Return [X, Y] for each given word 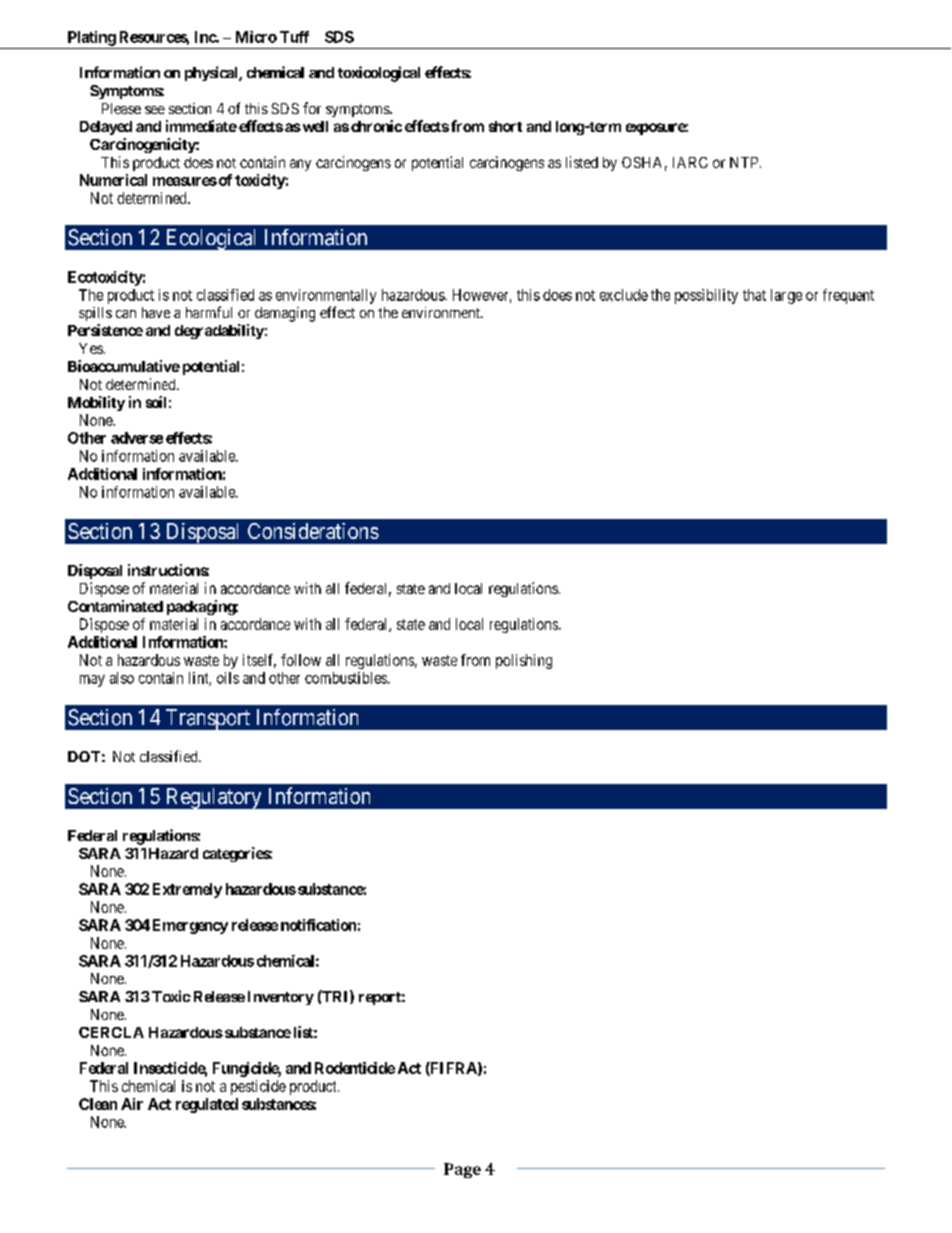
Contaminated [115, 606]
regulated [207, 1105]
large [786, 296]
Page [462, 1170]
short [505, 126]
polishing [524, 661]
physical [212, 73]
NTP [745, 162]
